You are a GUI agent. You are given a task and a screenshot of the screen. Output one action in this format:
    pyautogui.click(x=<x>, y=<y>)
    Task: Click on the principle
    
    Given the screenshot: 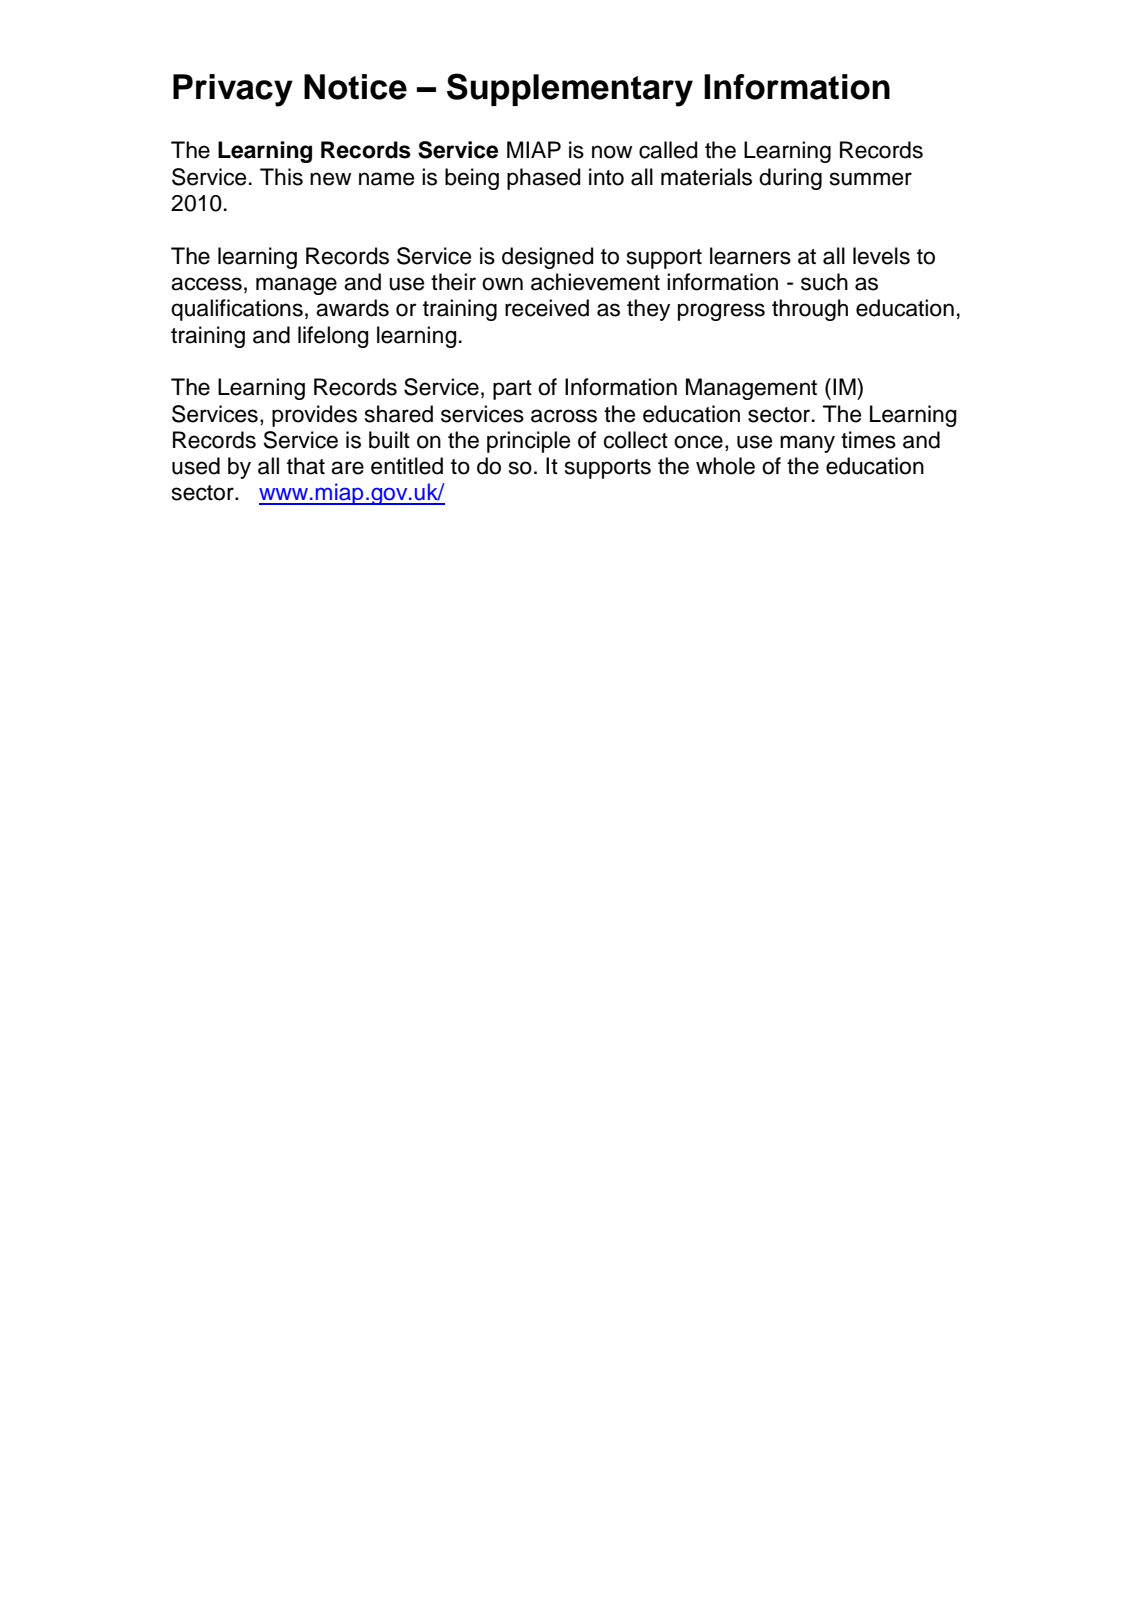 What is the action you would take?
    pyautogui.click(x=528, y=442)
